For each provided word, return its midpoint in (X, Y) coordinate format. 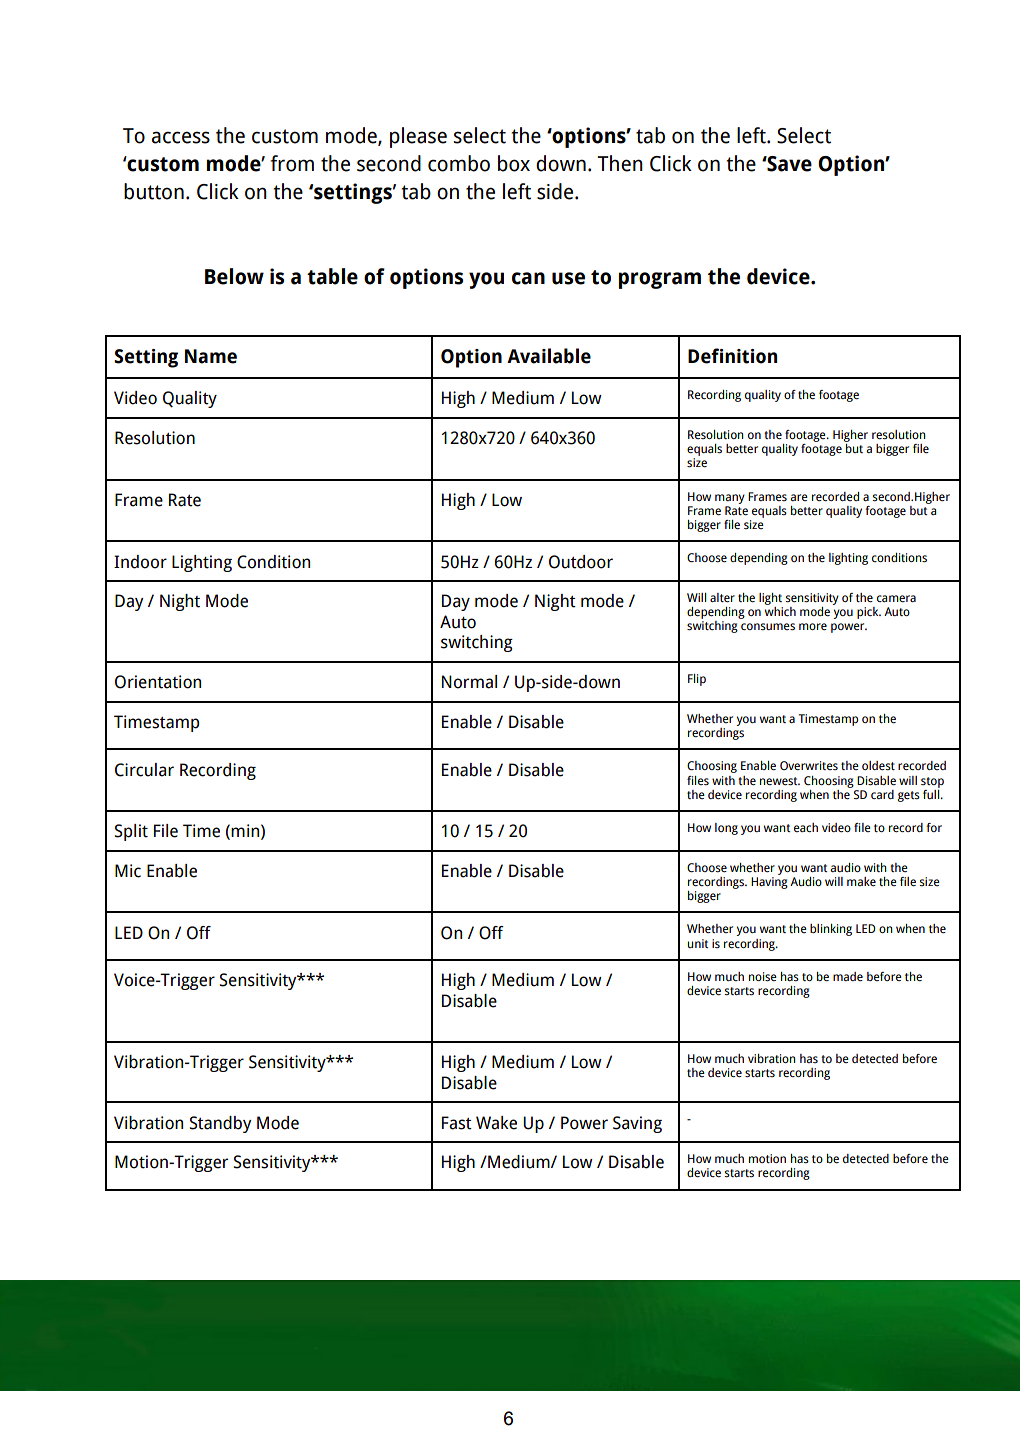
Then (620, 163)
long (726, 829)
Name (211, 356)
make (861, 882)
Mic (128, 871)
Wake (496, 1123)
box (514, 163)
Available (549, 356)
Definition (732, 356)
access (181, 137)
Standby (221, 1124)
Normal (469, 682)
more (813, 627)
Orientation (158, 682)
